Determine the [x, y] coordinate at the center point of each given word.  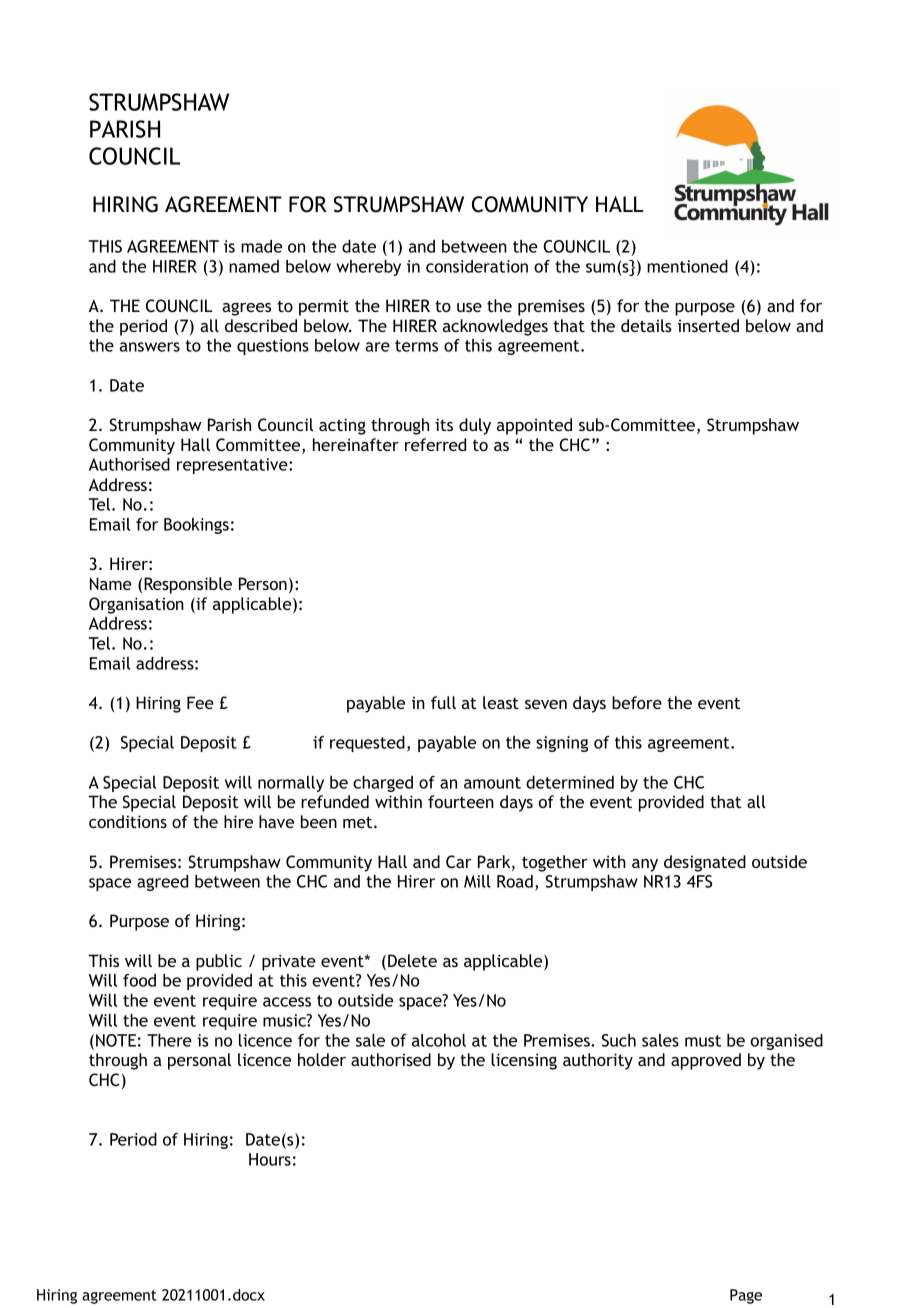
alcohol [439, 1040]
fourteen [461, 801]
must [703, 1041]
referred [435, 444]
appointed [534, 426]
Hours [270, 1159]
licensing [524, 1061]
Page [746, 1296]
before [637, 702]
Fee [200, 702]
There [169, 1040]
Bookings [196, 526]
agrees [246, 309]
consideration [477, 266]
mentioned [687, 266]
